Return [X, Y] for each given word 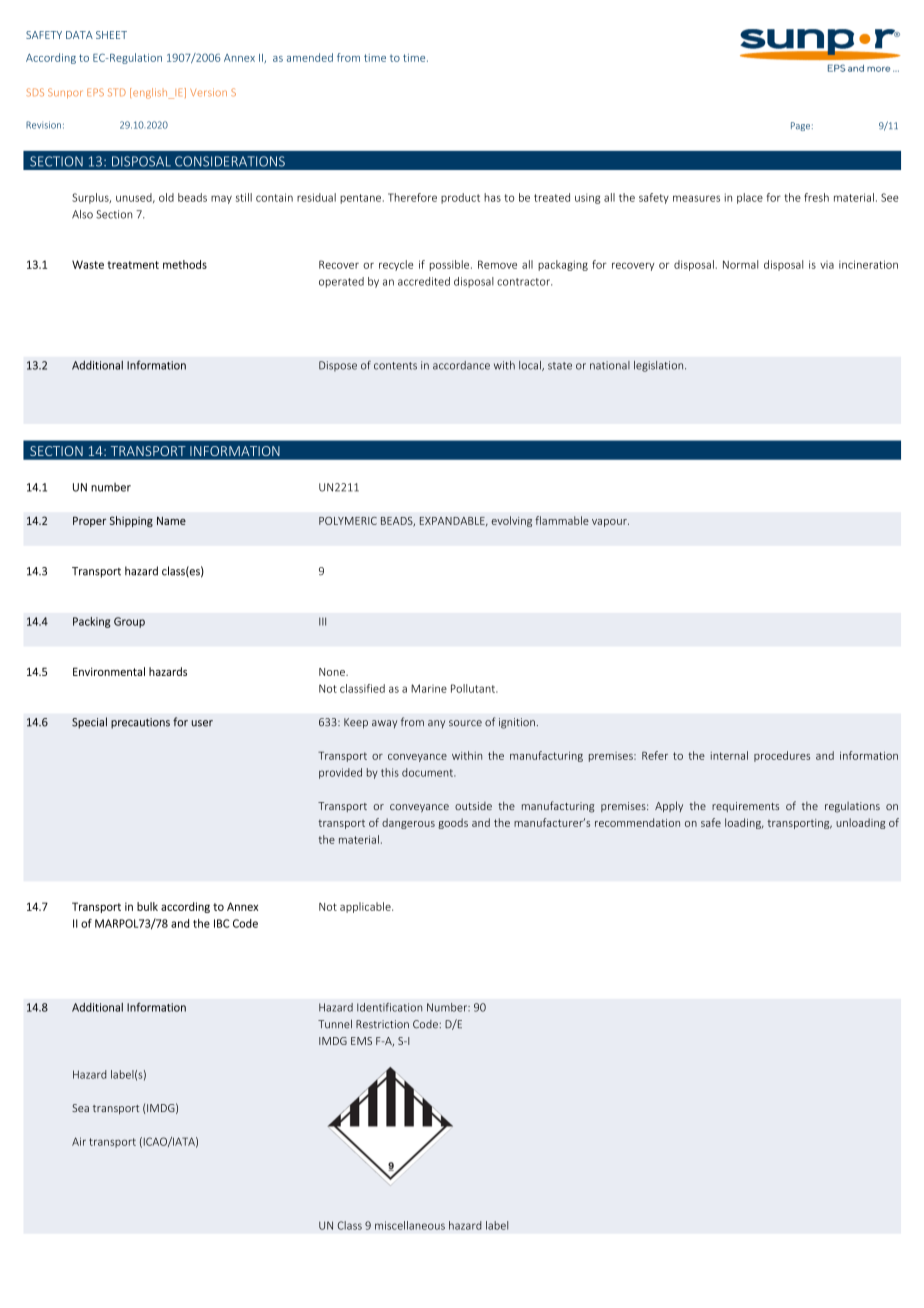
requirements [745, 807]
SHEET [111, 35]
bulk [147, 906]
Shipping [131, 521]
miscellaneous [410, 1225]
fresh [816, 197]
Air [79, 1141]
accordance [461, 365]
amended [310, 57]
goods [453, 823]
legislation [660, 366]
